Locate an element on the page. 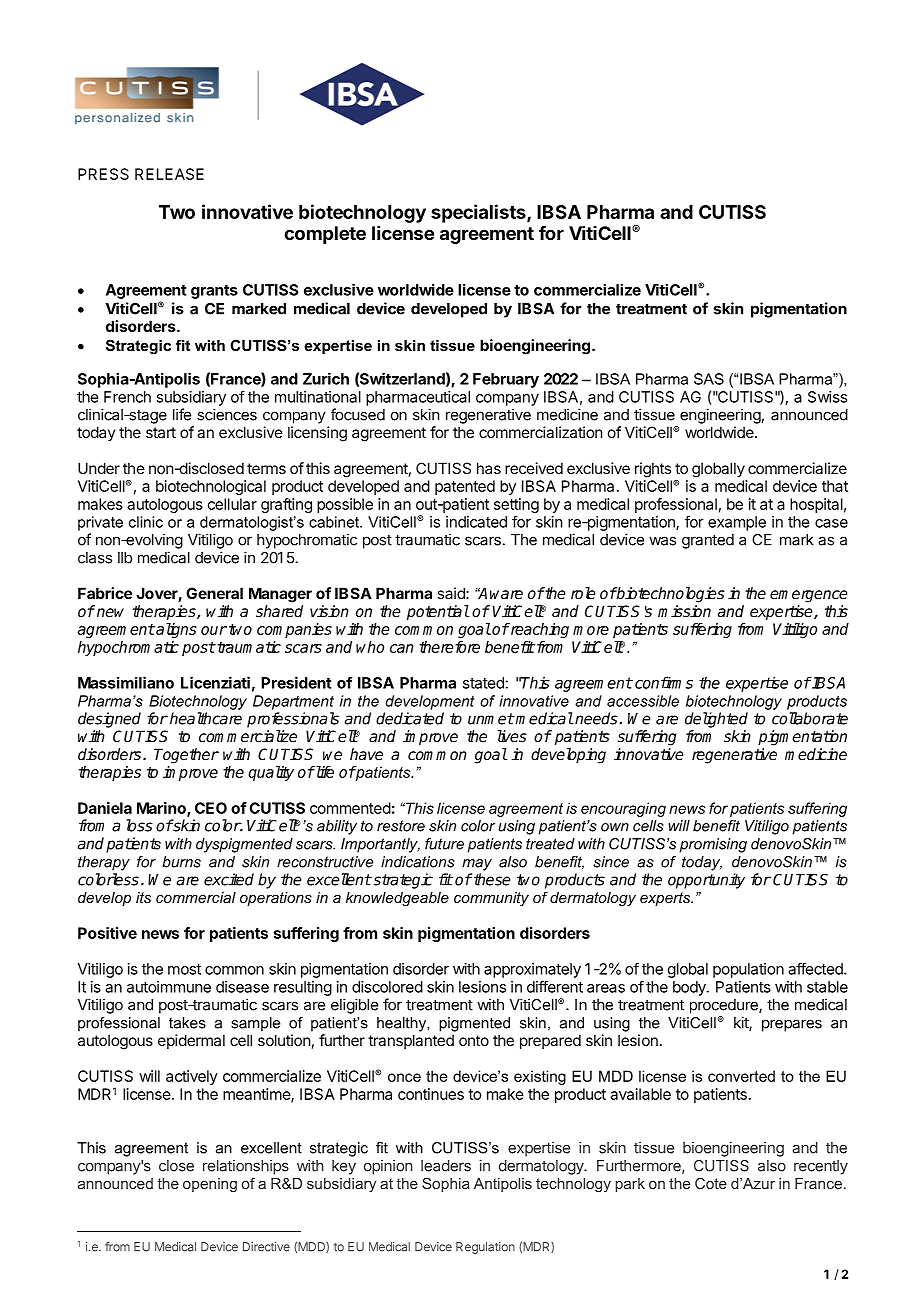  RELEASE is located at coordinates (169, 174).
